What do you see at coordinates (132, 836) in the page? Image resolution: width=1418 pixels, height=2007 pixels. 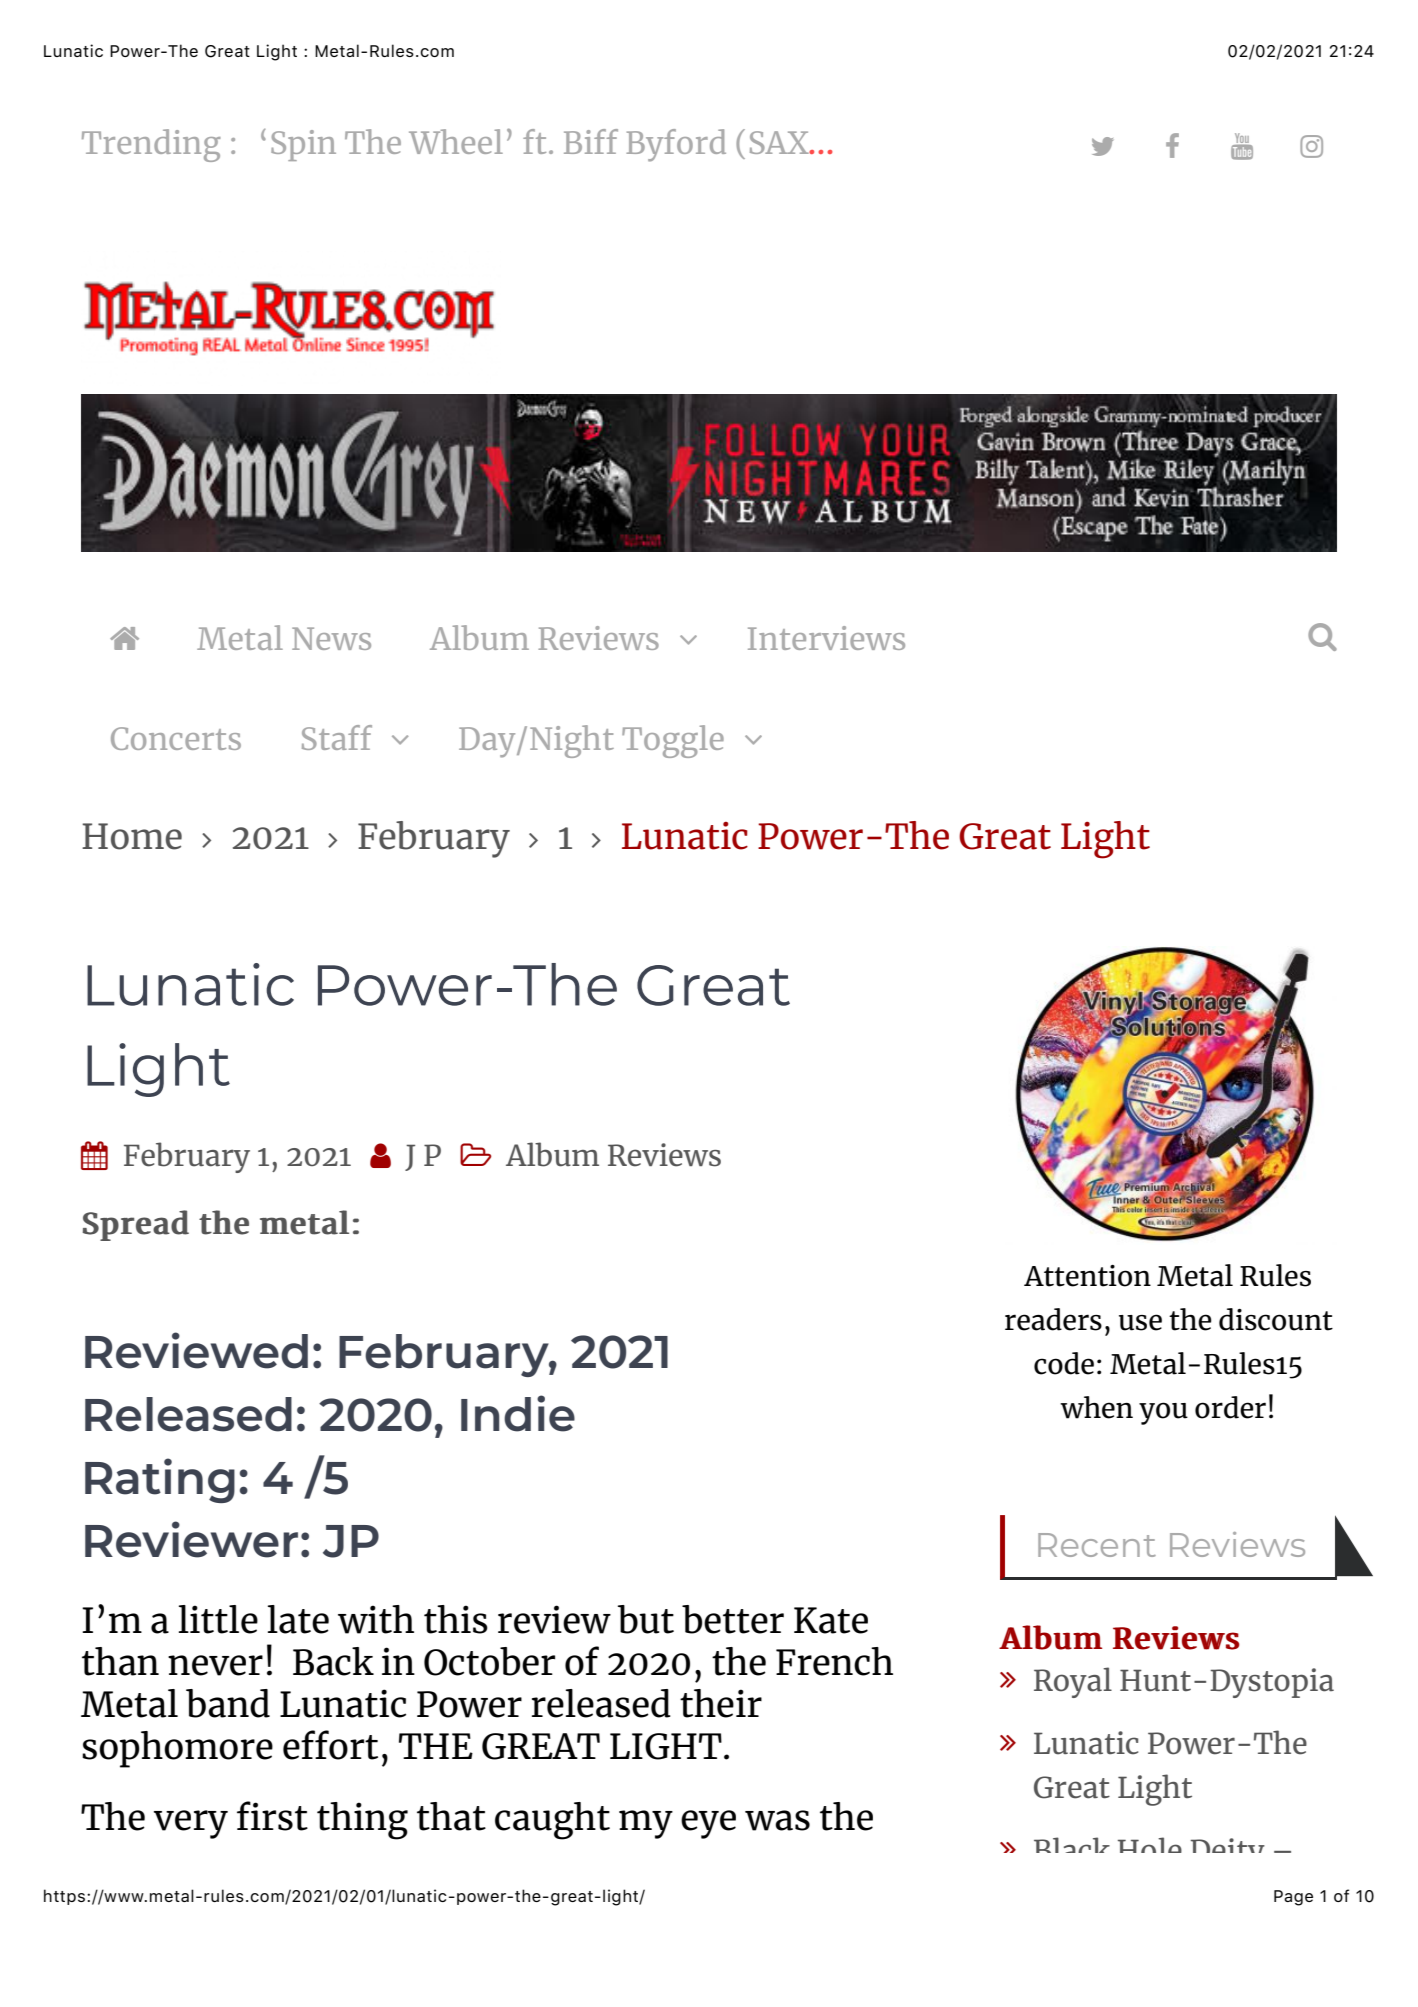 I see `Home` at bounding box center [132, 836].
